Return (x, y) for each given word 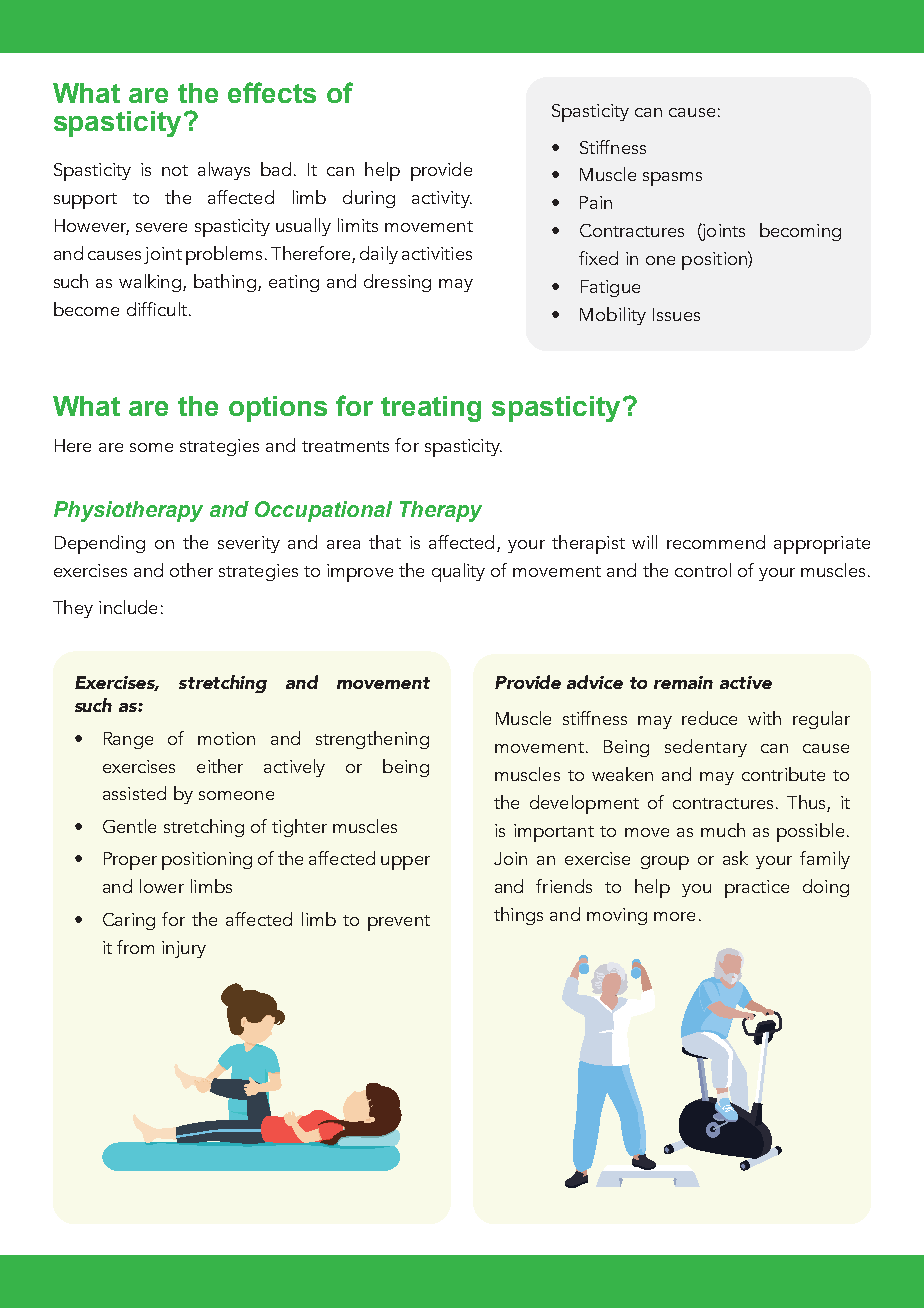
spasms (672, 179)
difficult (158, 309)
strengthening (372, 740)
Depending (100, 544)
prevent (399, 923)
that (385, 542)
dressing (397, 283)
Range (128, 740)
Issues (676, 314)
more (674, 916)
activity (442, 199)
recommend (716, 542)
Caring (129, 921)
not (175, 170)
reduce (709, 718)
